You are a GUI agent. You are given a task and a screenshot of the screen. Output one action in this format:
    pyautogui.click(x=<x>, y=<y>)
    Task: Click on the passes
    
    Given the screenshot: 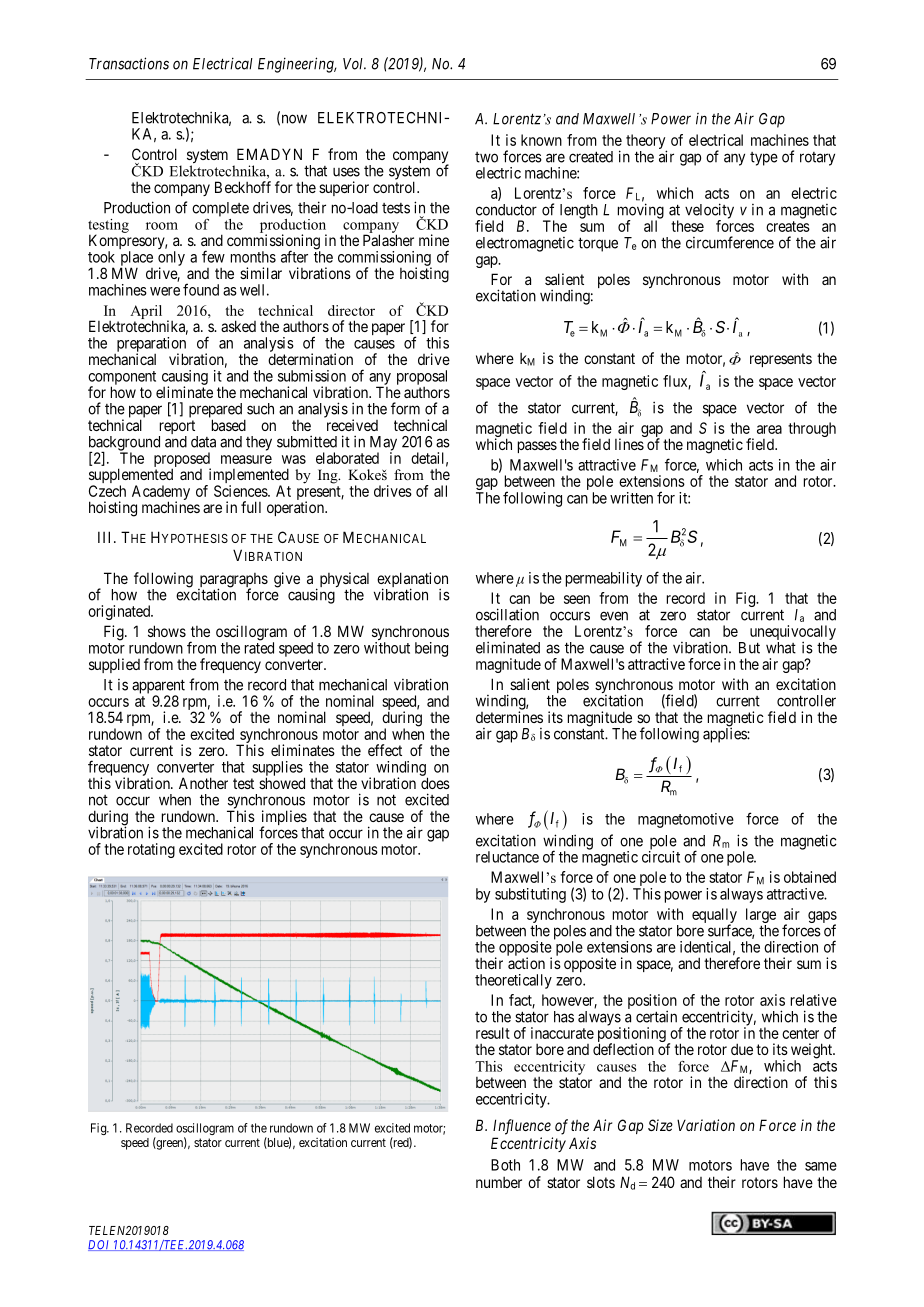 What is the action you would take?
    pyautogui.click(x=537, y=447)
